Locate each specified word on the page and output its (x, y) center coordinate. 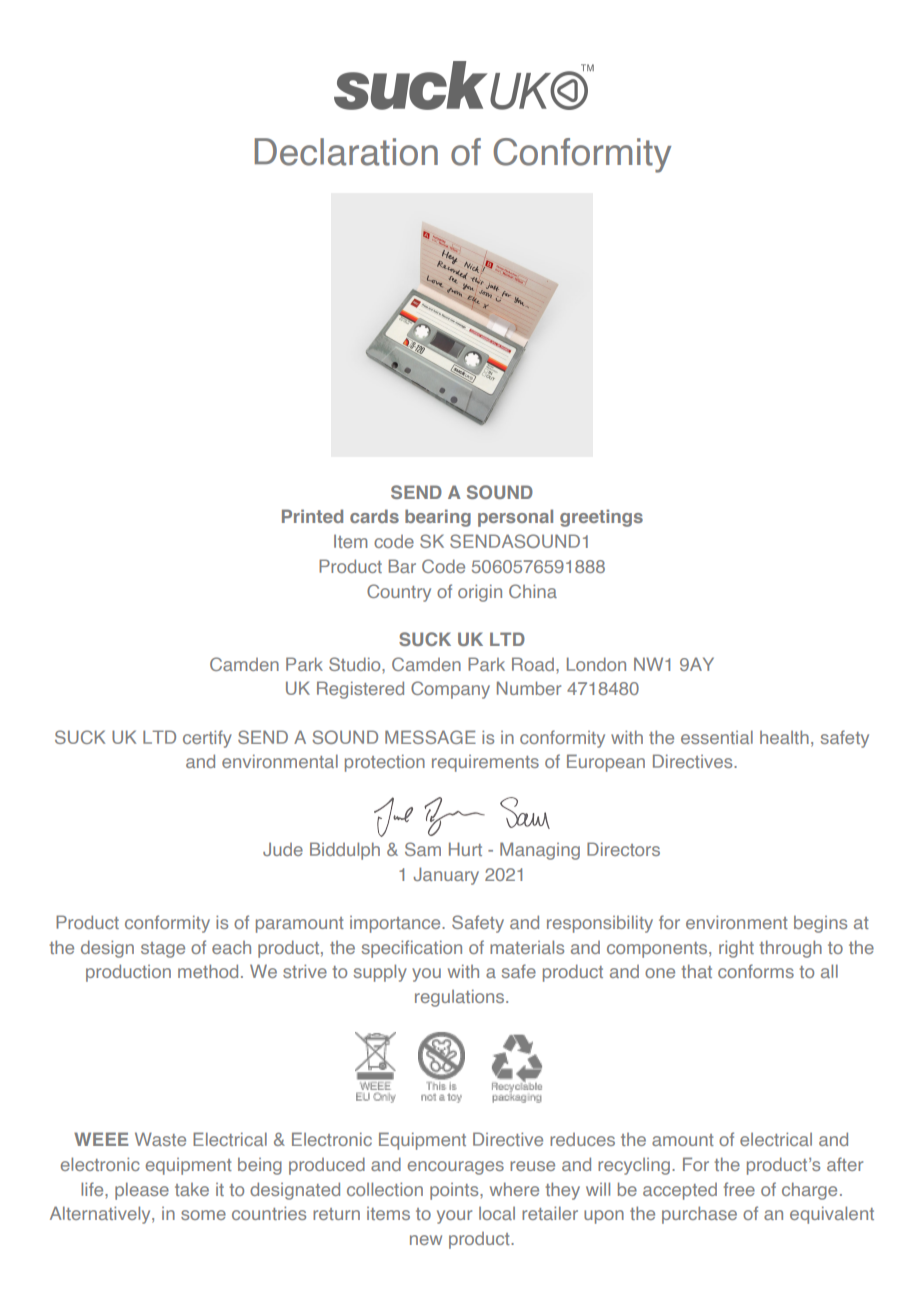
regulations (461, 998)
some (203, 1215)
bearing (438, 518)
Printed (312, 516)
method (208, 971)
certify (207, 739)
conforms (756, 971)
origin (480, 593)
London (596, 664)
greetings (601, 518)
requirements (485, 763)
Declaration (346, 152)
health (784, 737)
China (533, 591)
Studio (356, 664)
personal (515, 518)
